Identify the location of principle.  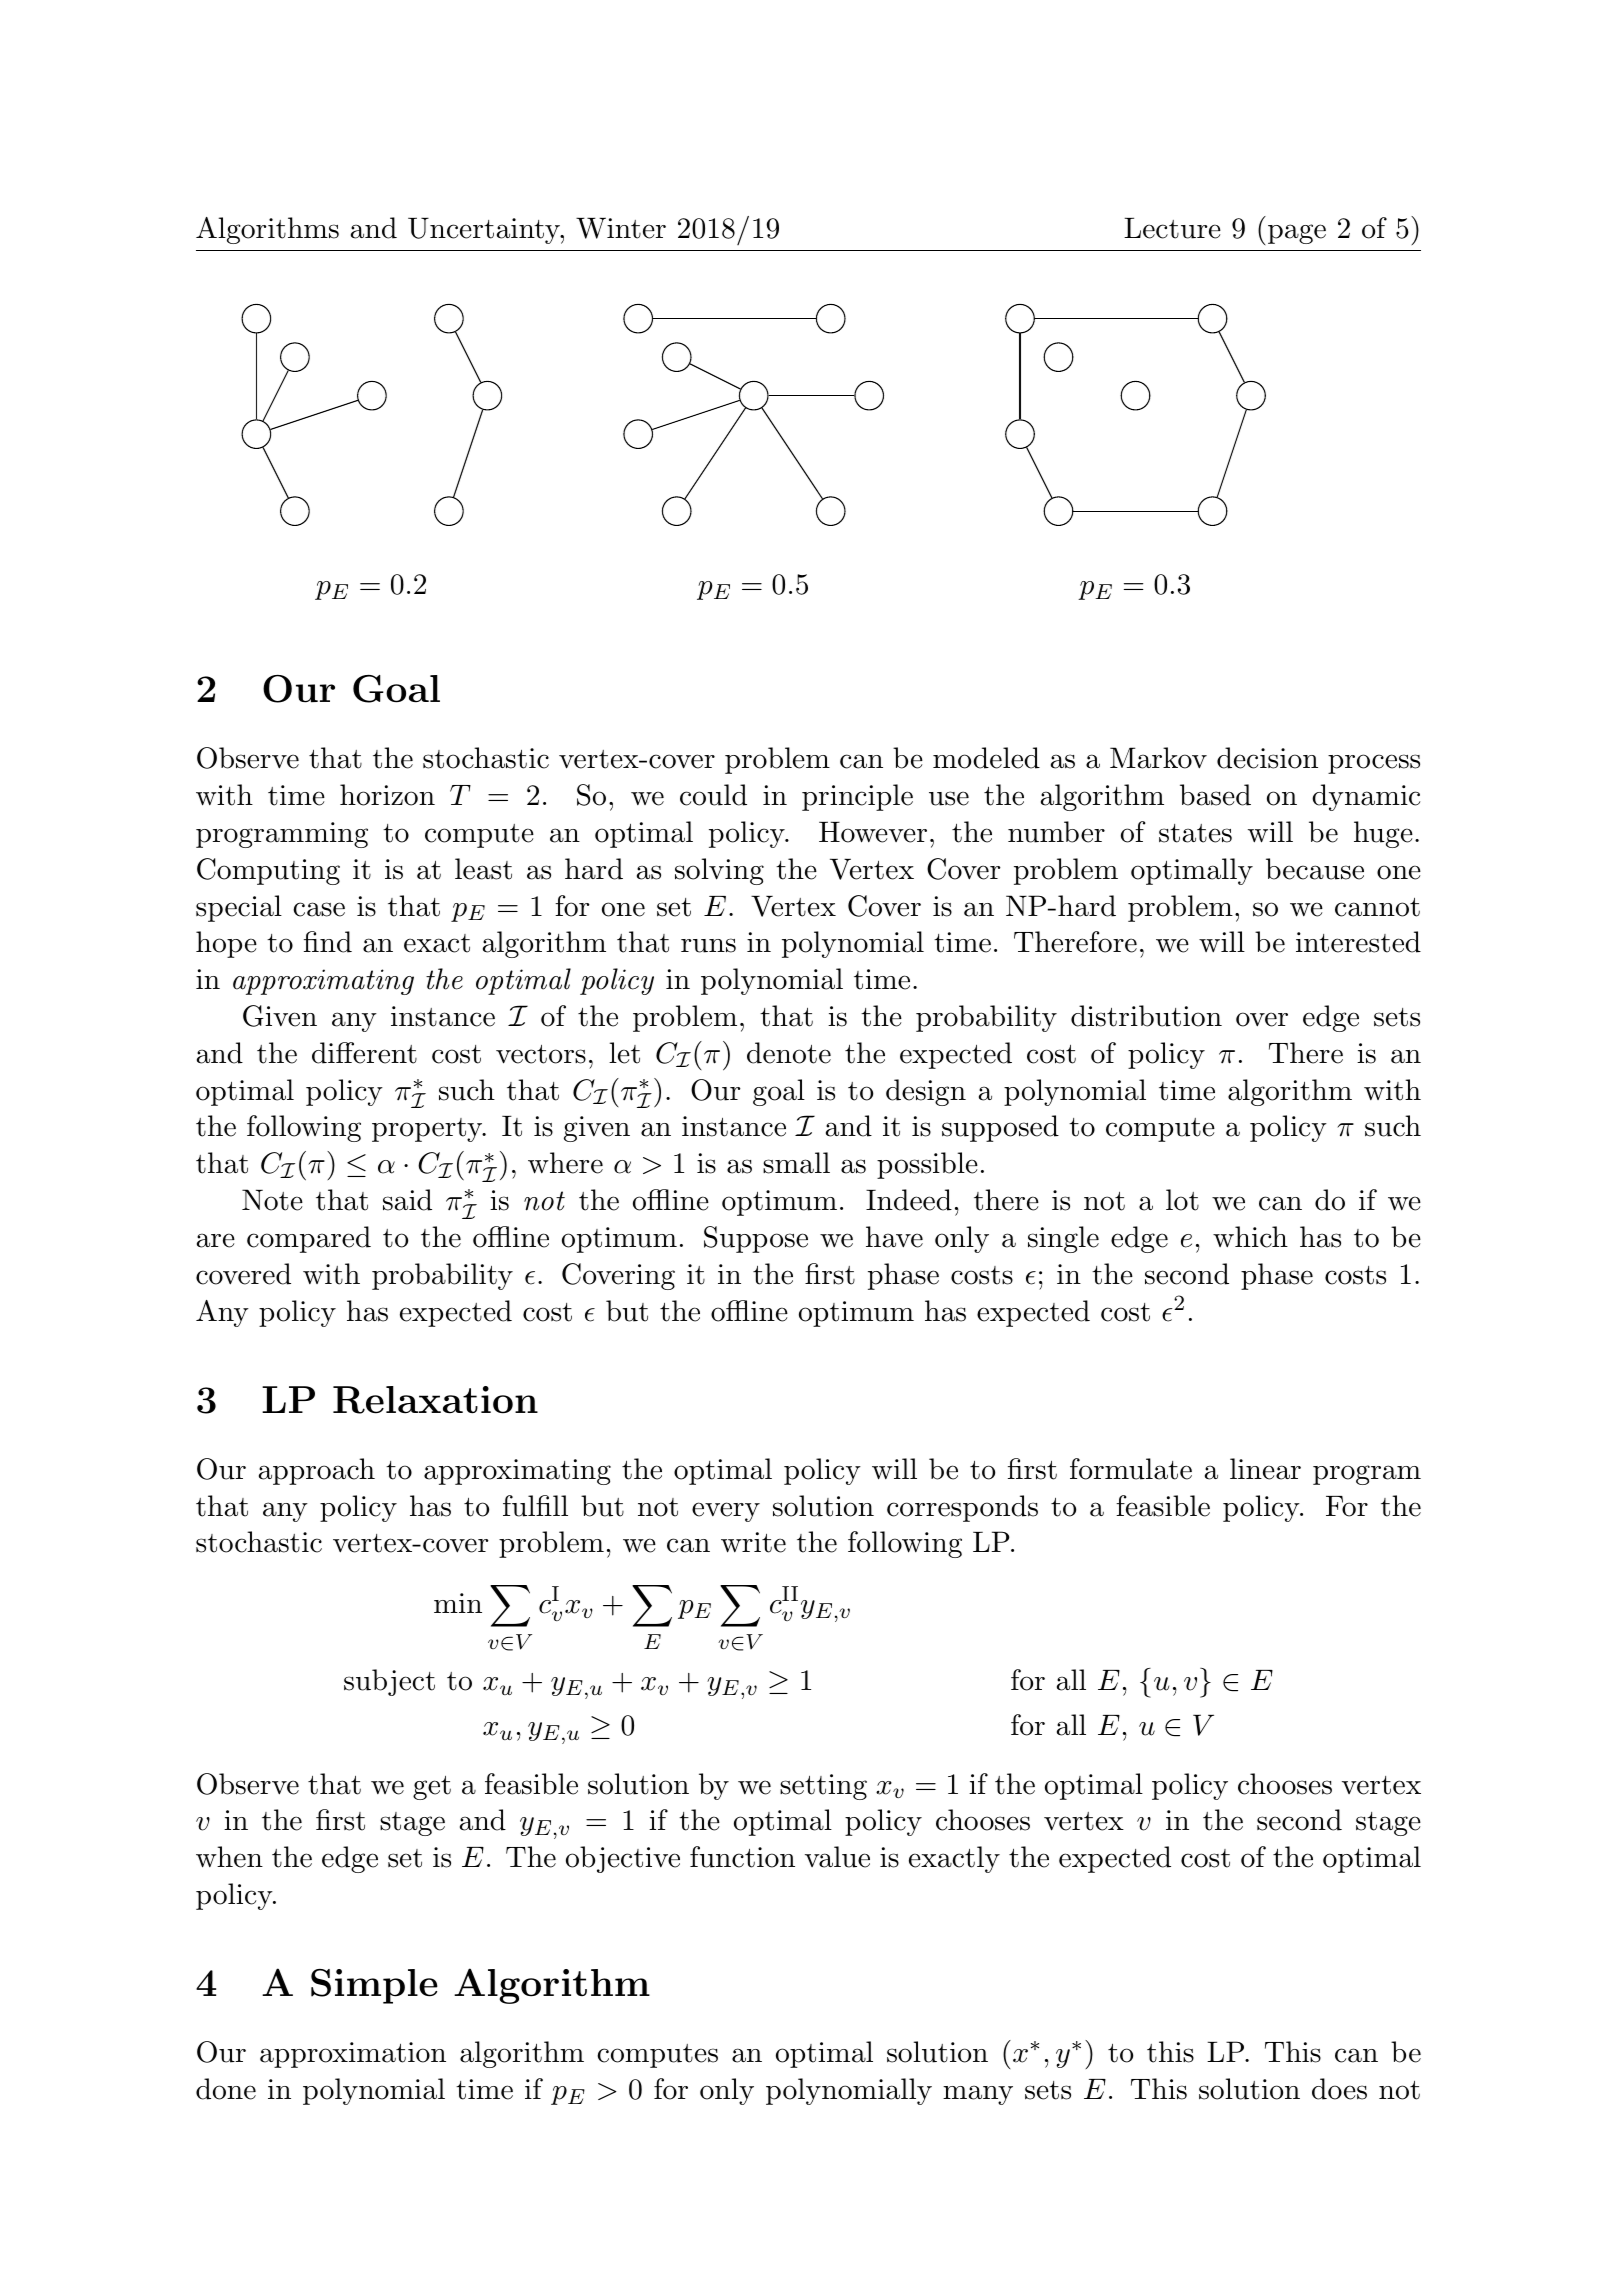
(857, 797).
